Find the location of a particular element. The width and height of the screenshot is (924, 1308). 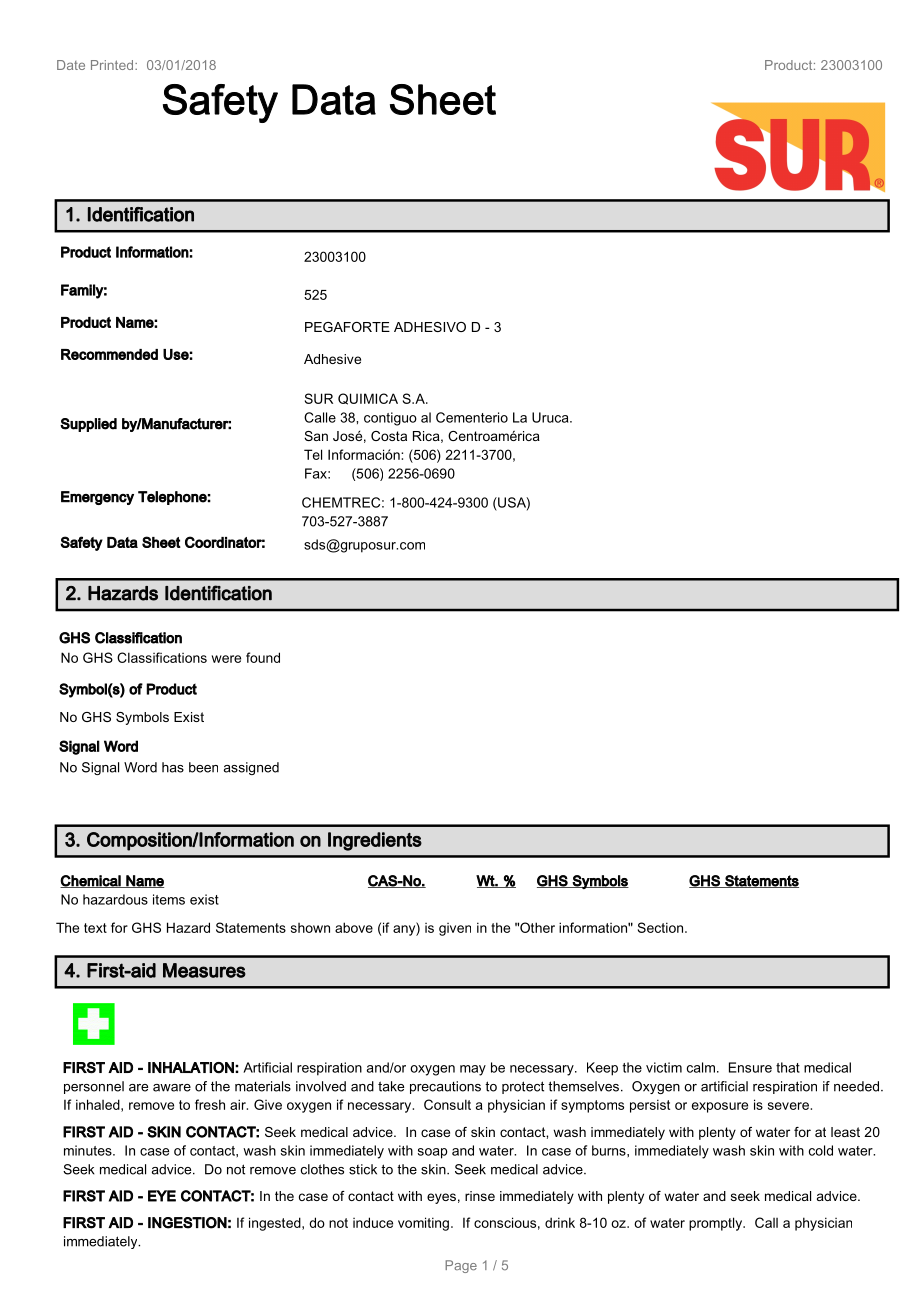

Measures is located at coordinates (204, 970).
